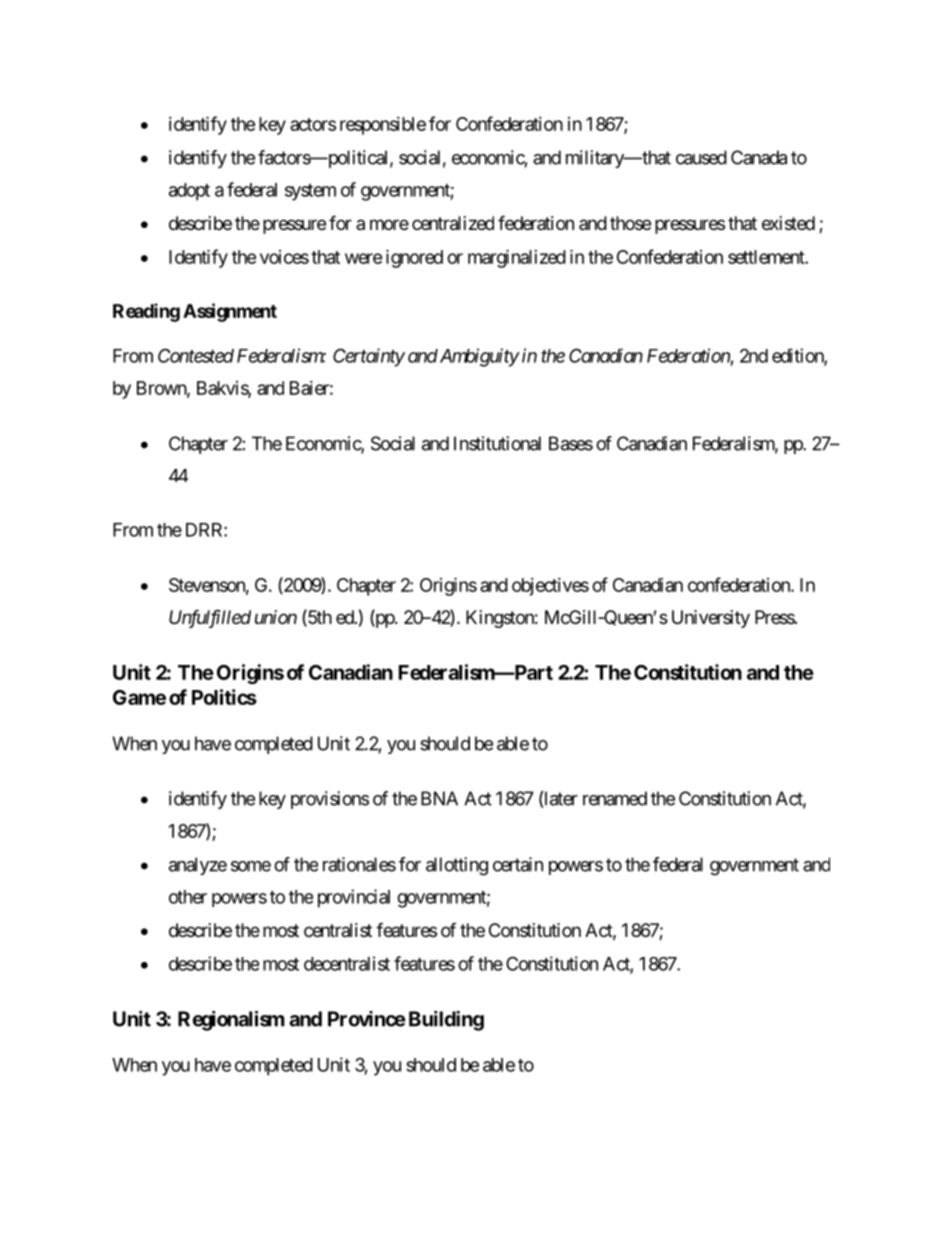 This screenshot has width=952, height=1233. Describe the element at coordinates (196, 355) in the screenshot. I see `Contested` at that location.
